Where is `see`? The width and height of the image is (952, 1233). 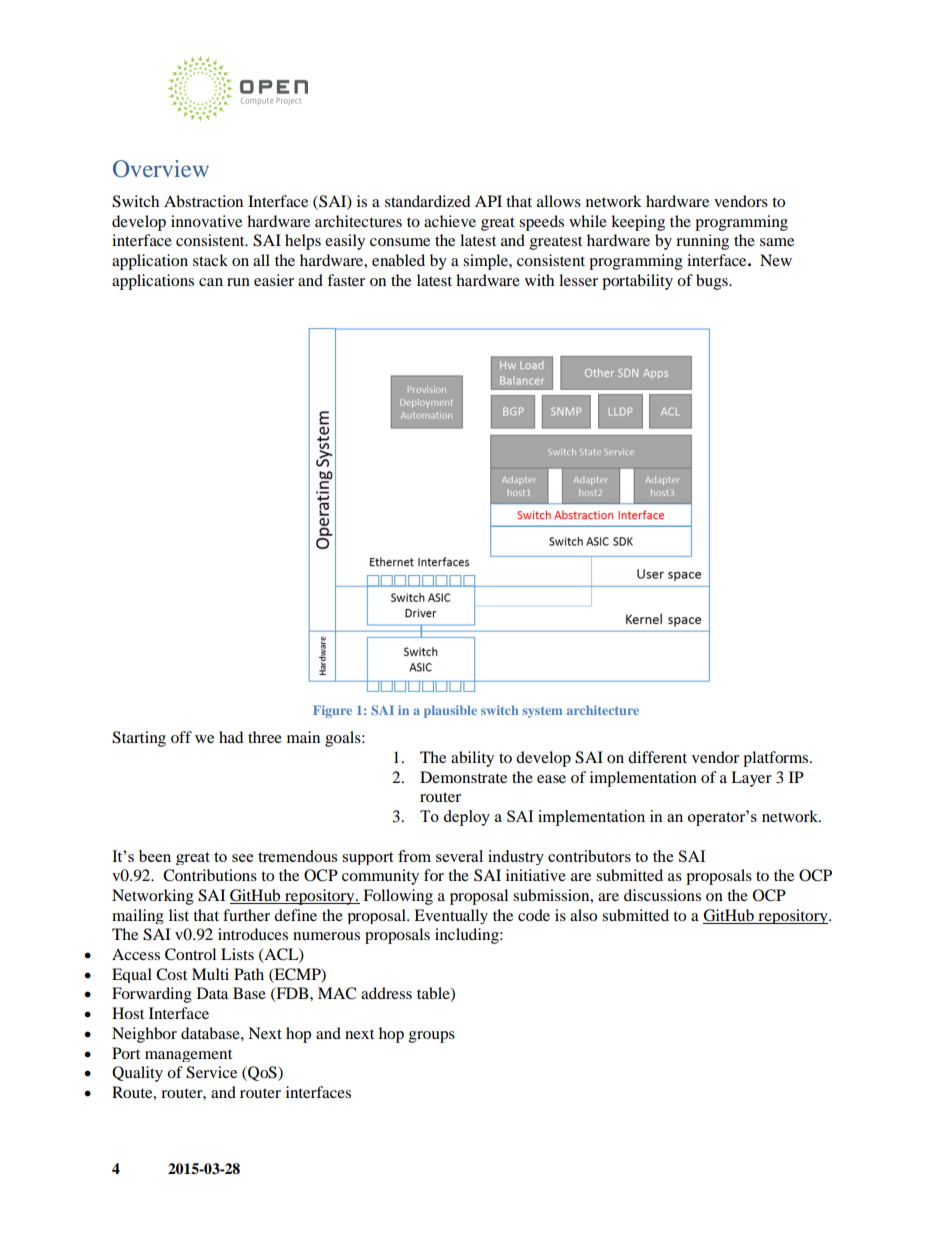 see is located at coordinates (242, 858).
